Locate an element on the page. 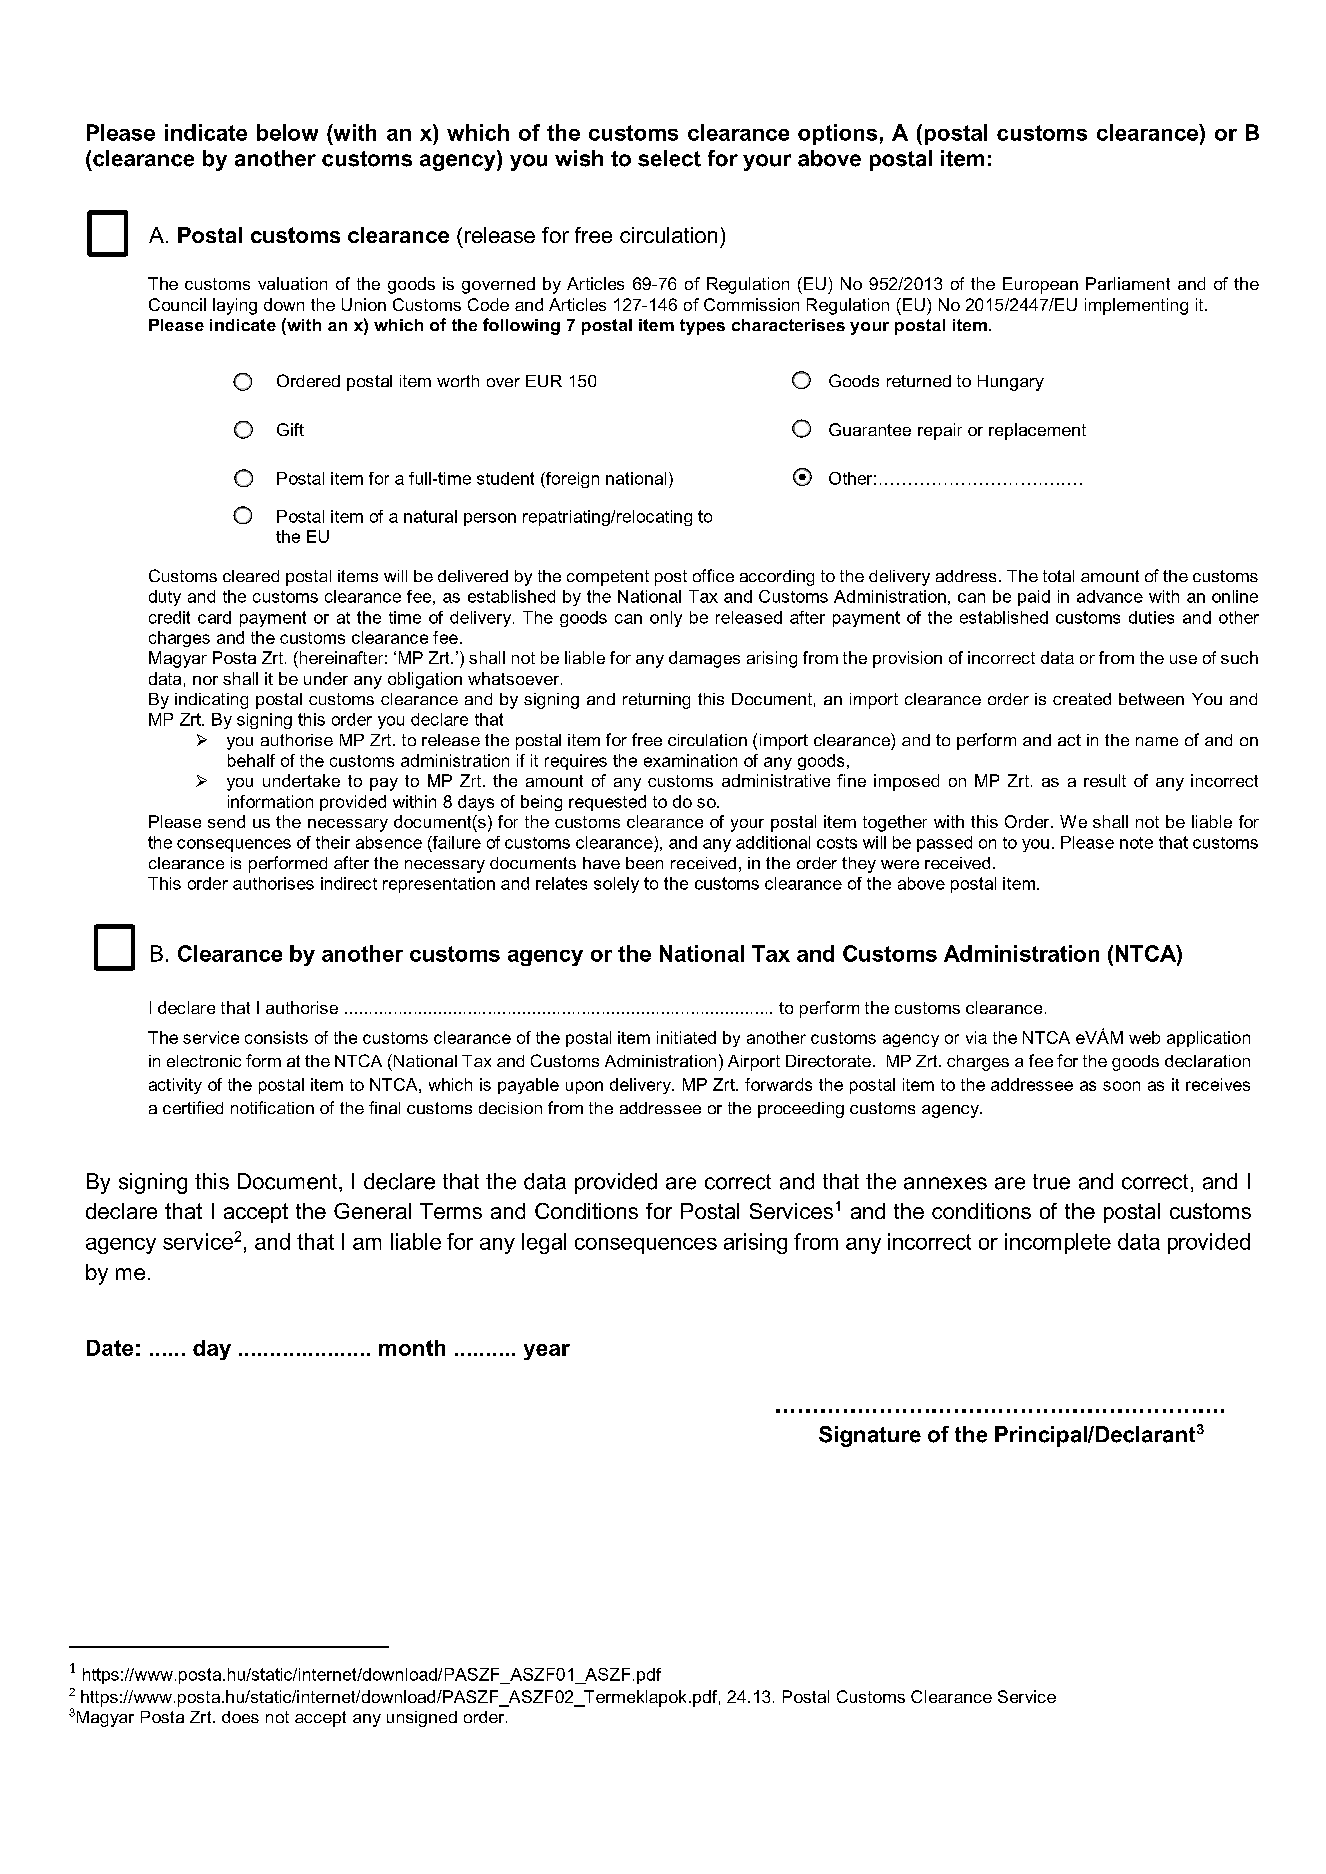 The height and width of the document is (1874, 1326). below is located at coordinates (287, 132).
